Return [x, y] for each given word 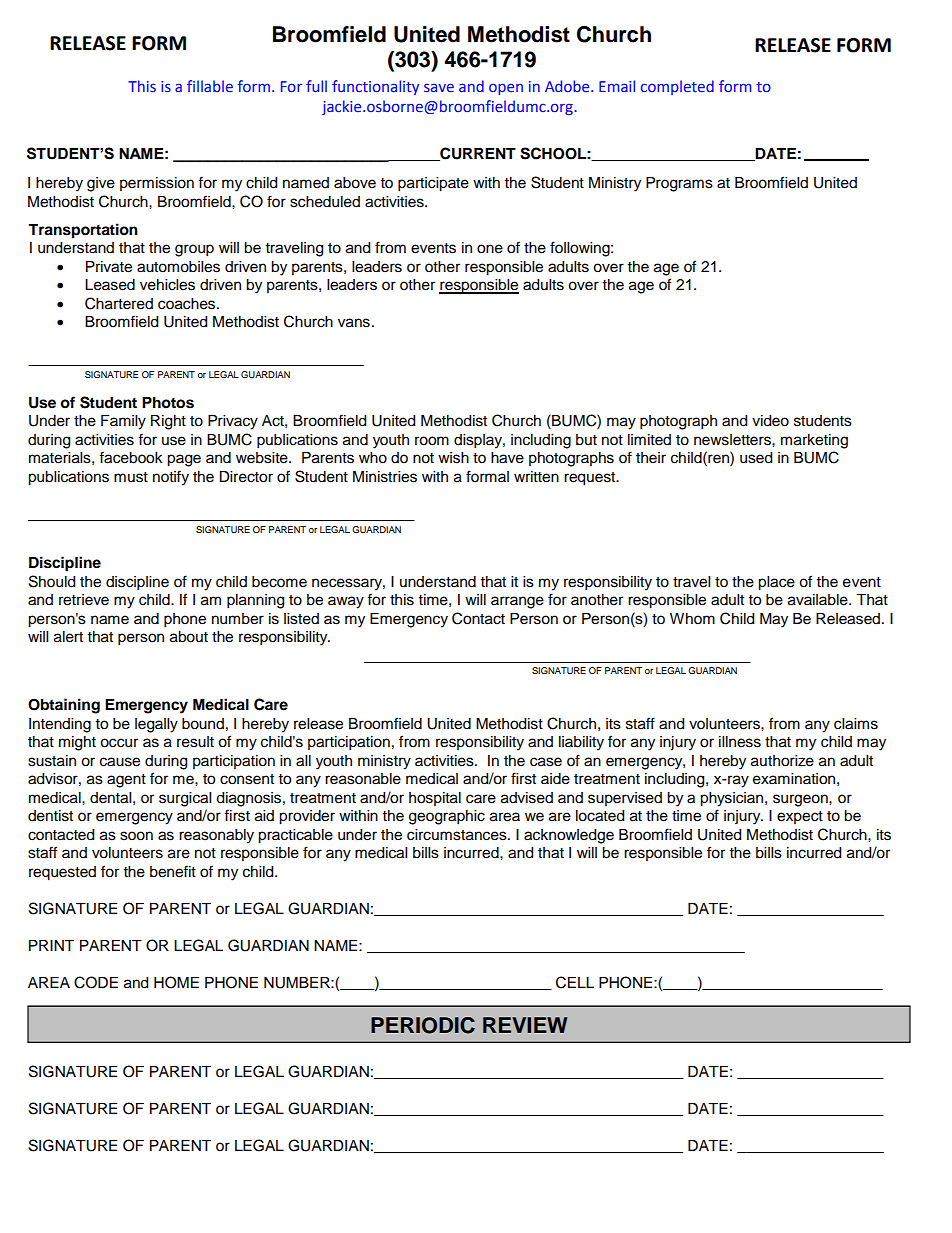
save [439, 87]
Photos [168, 403]
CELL [575, 982]
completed [677, 87]
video [770, 421]
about [189, 637]
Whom [692, 619]
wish [453, 458]
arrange [517, 602]
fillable [210, 86]
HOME [176, 982]
